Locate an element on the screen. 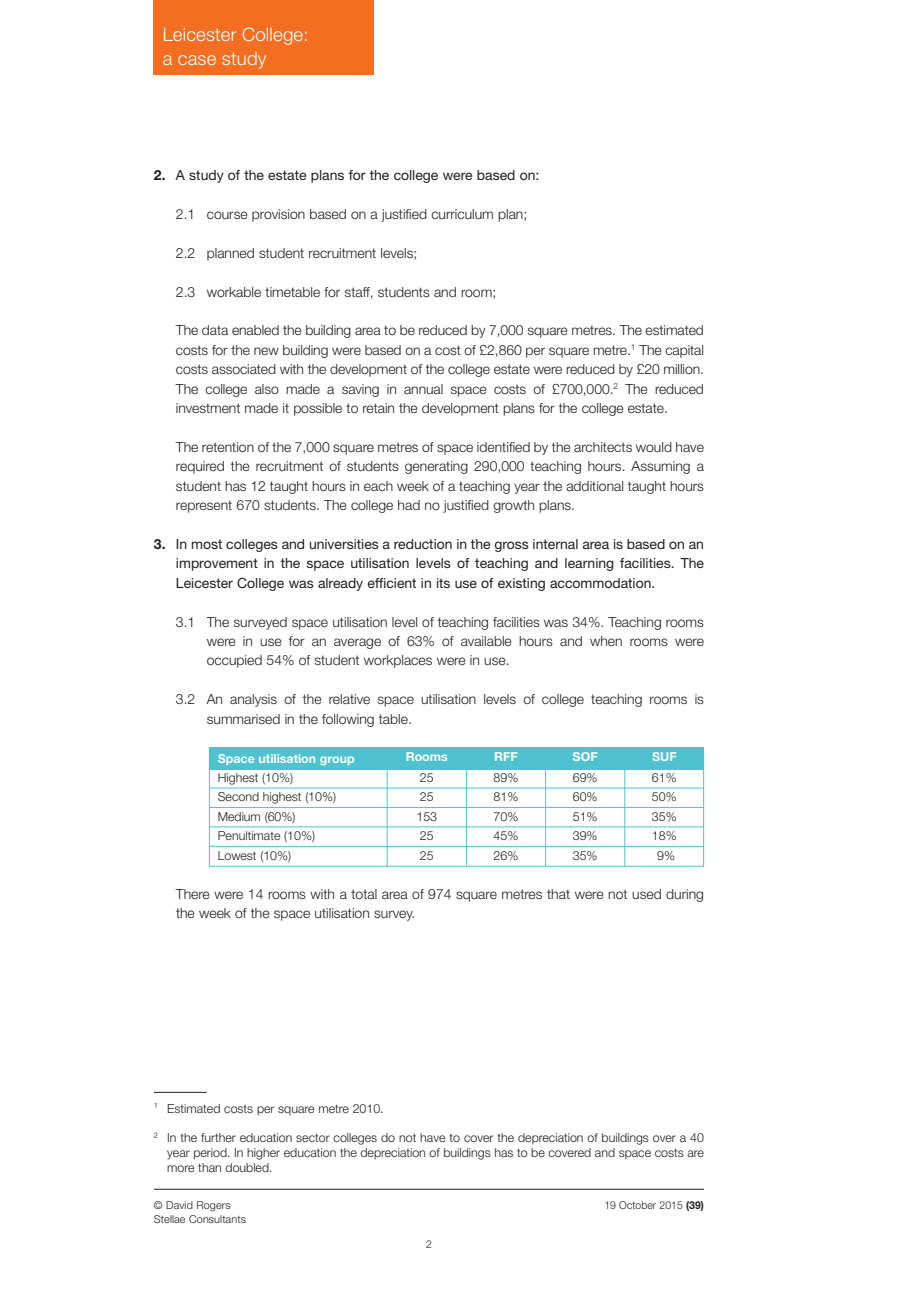 This screenshot has height=1308, width=924. Lowest is located at coordinates (237, 855).
